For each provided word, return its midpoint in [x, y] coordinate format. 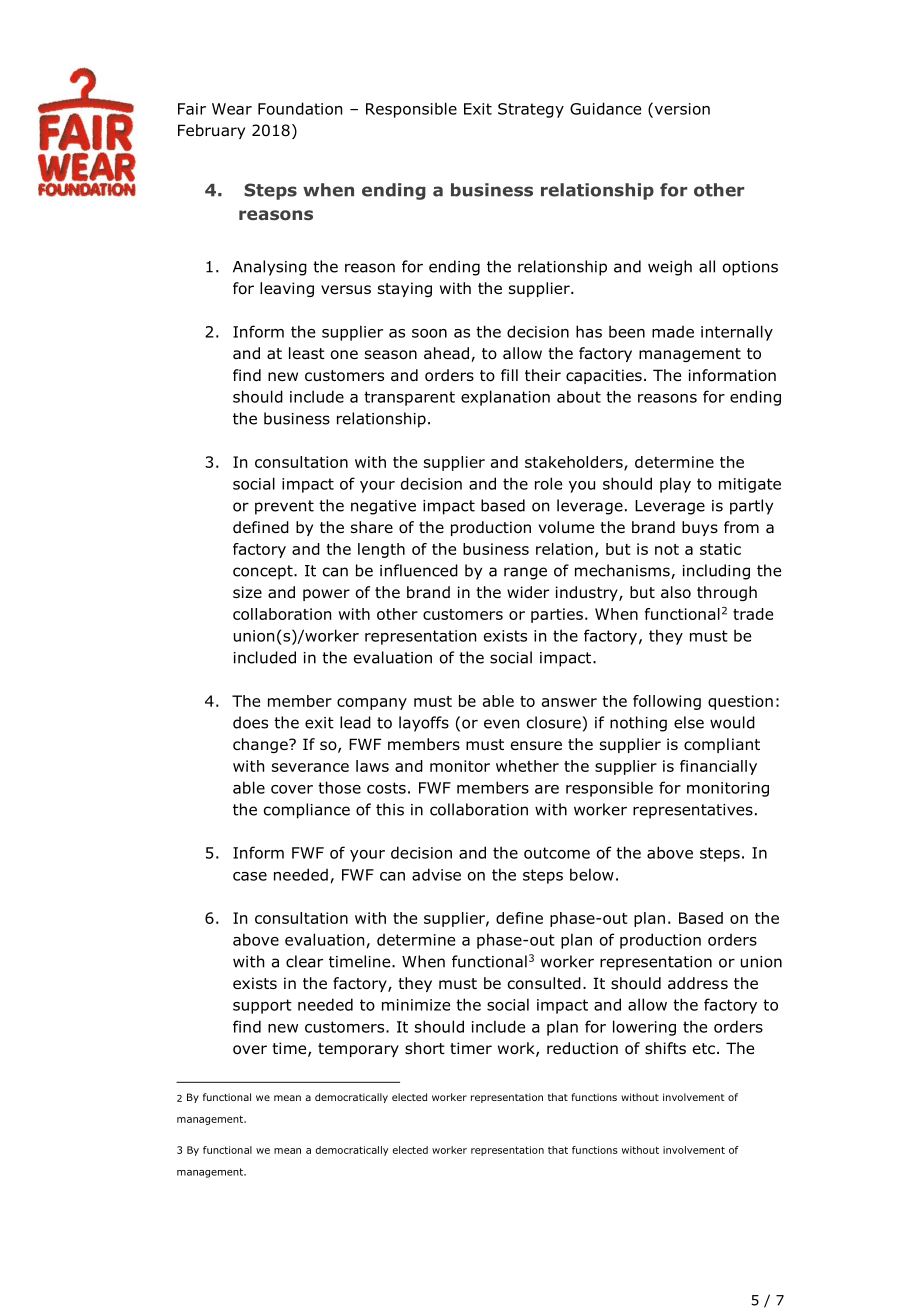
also [676, 592]
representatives [693, 811]
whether [527, 766]
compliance [307, 811]
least [307, 353]
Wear [232, 109]
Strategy [531, 110]
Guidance [605, 108]
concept [264, 572]
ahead [448, 354]
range [525, 573]
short [425, 1048]
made [673, 332]
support [262, 1006]
